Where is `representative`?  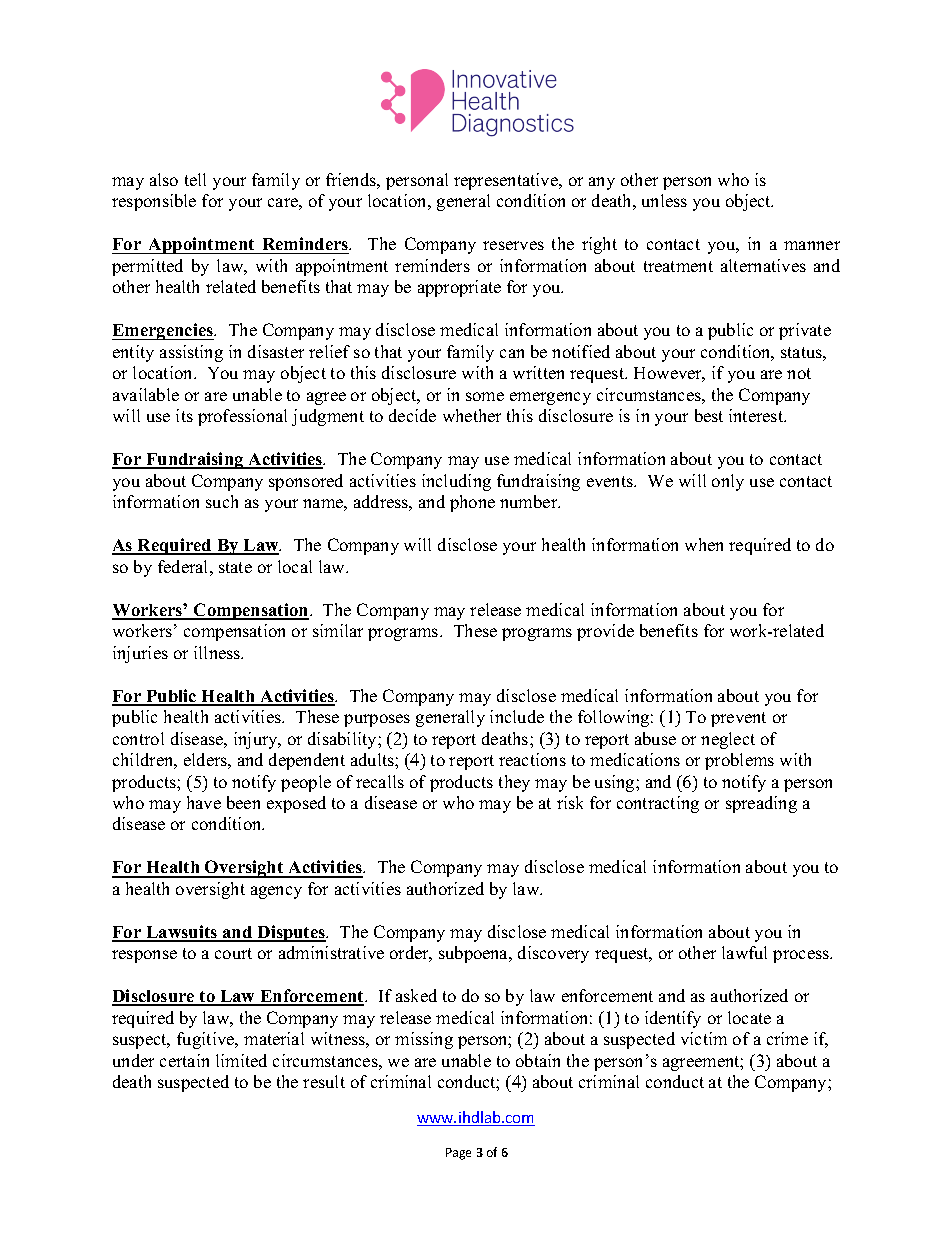 representative is located at coordinates (507, 181).
